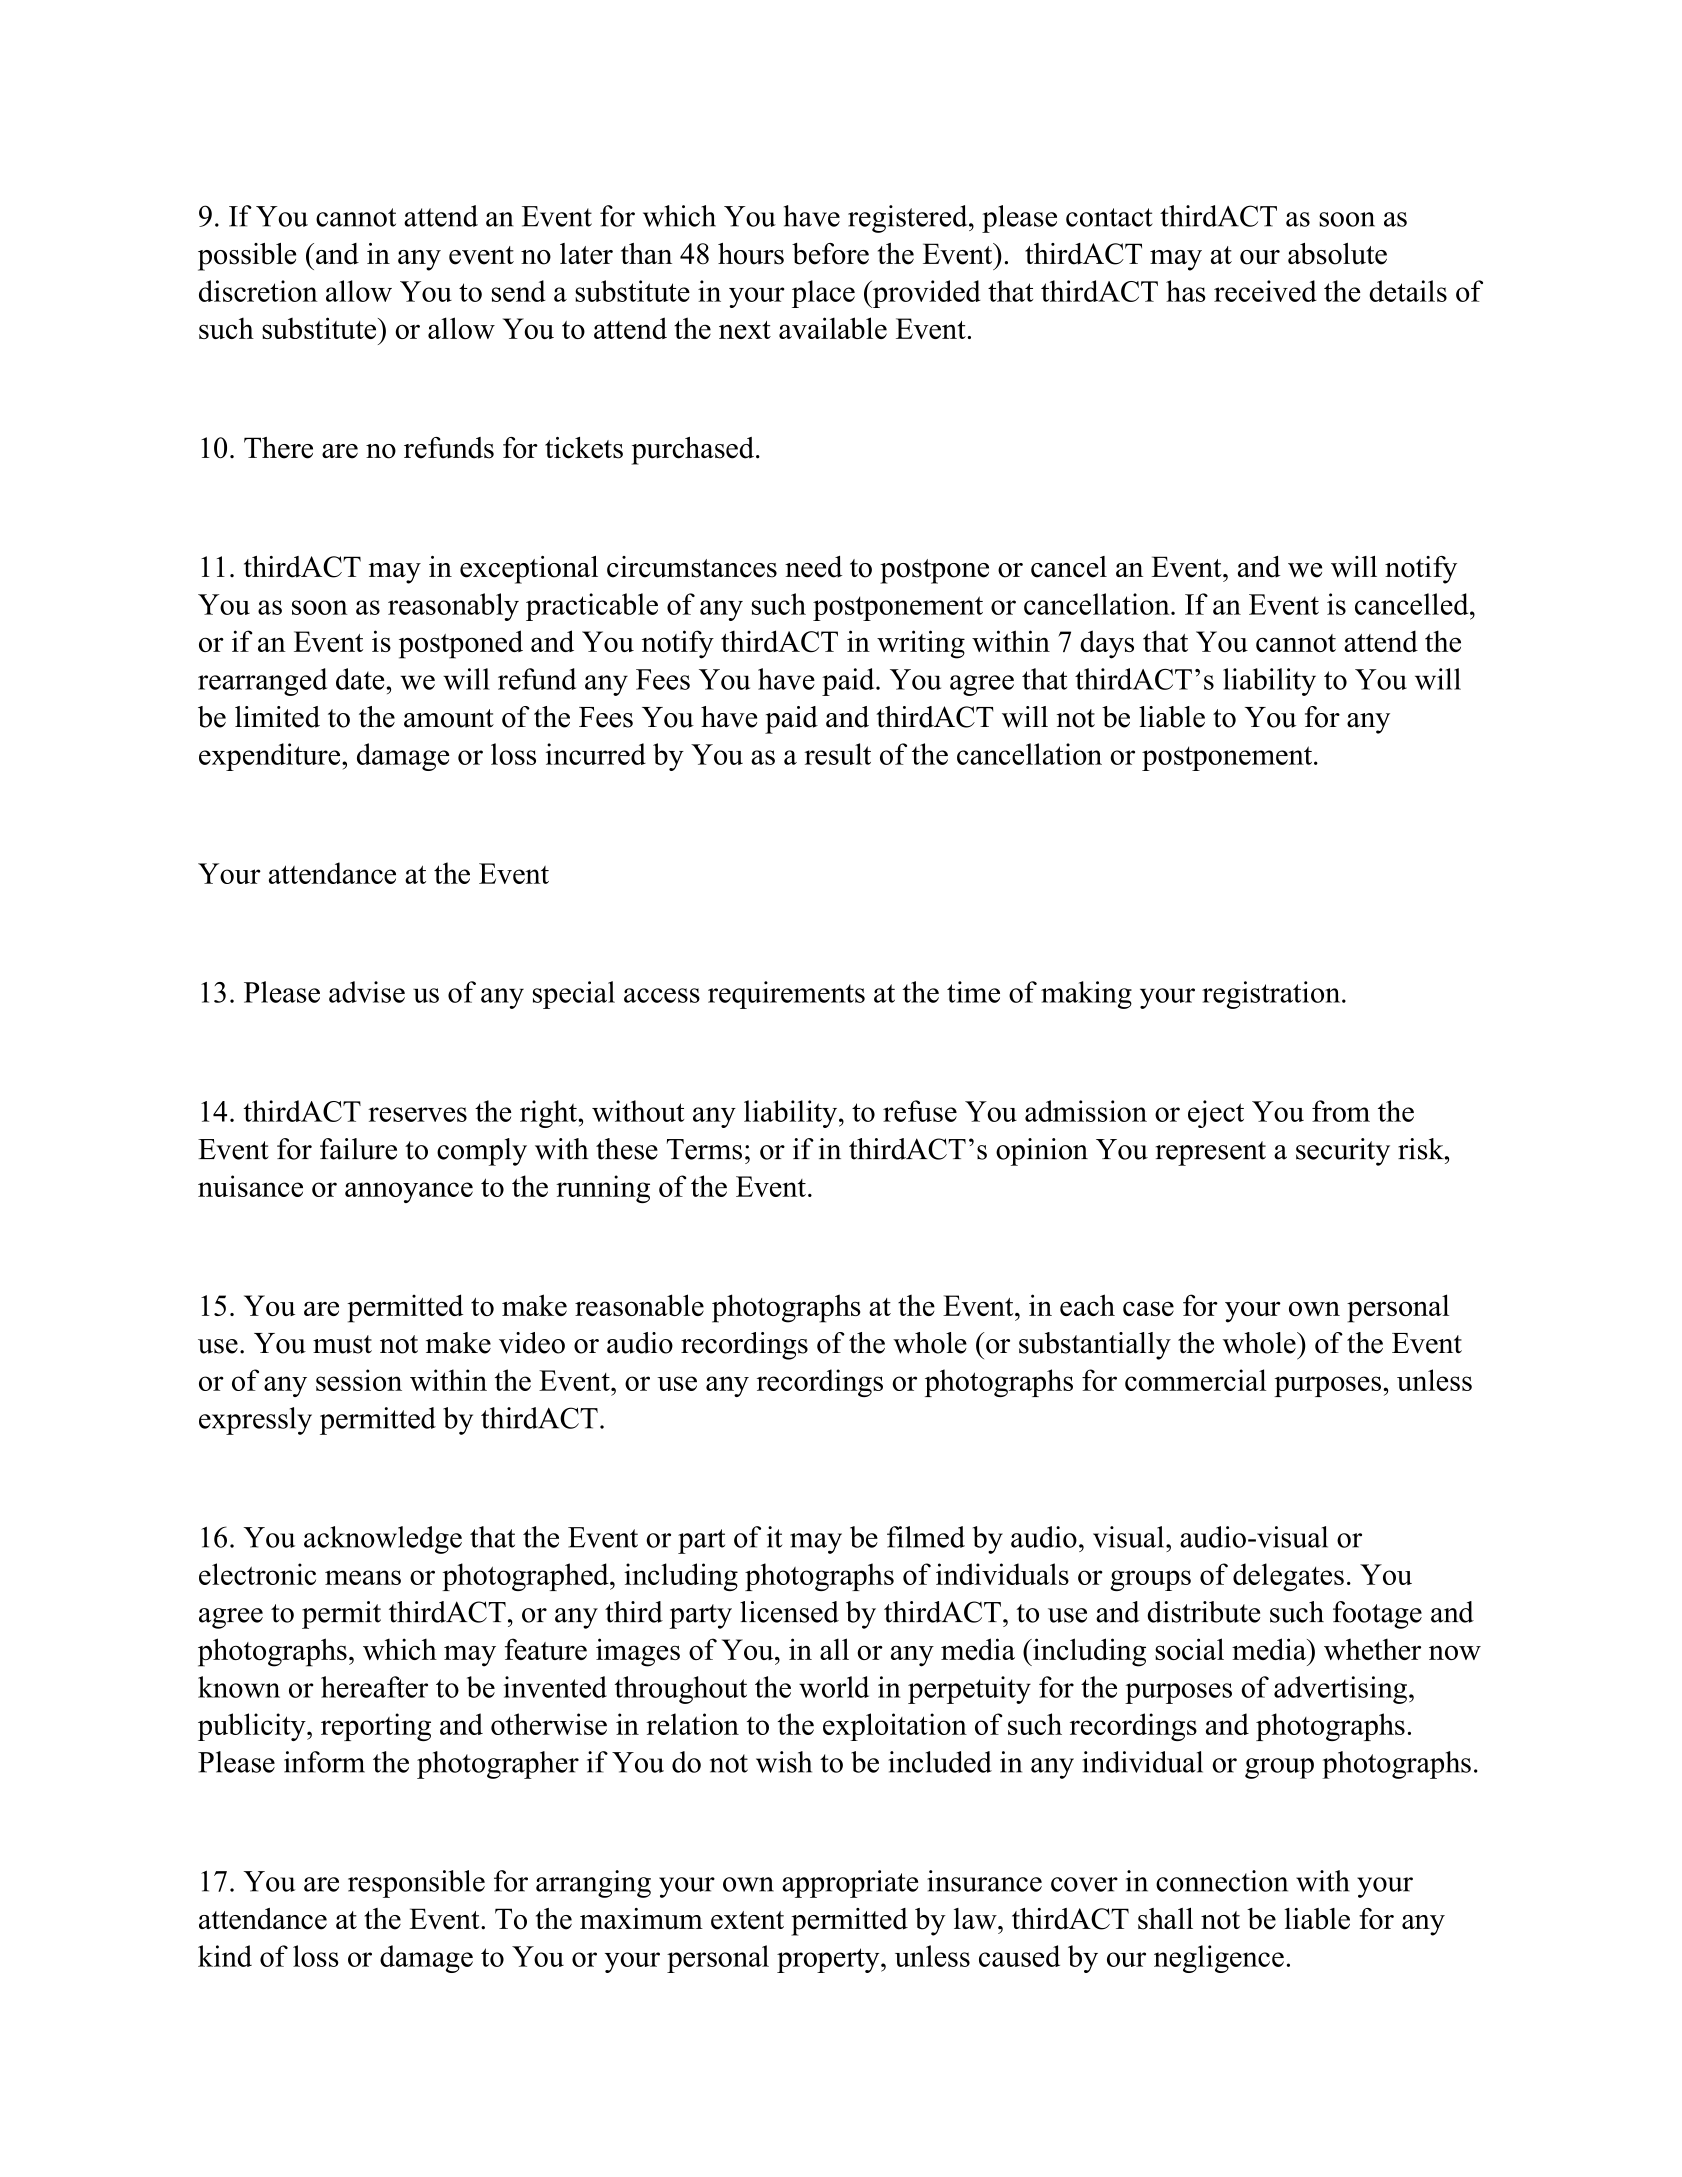  Describe the element at coordinates (258, 291) in the screenshot. I see `discretion` at that location.
